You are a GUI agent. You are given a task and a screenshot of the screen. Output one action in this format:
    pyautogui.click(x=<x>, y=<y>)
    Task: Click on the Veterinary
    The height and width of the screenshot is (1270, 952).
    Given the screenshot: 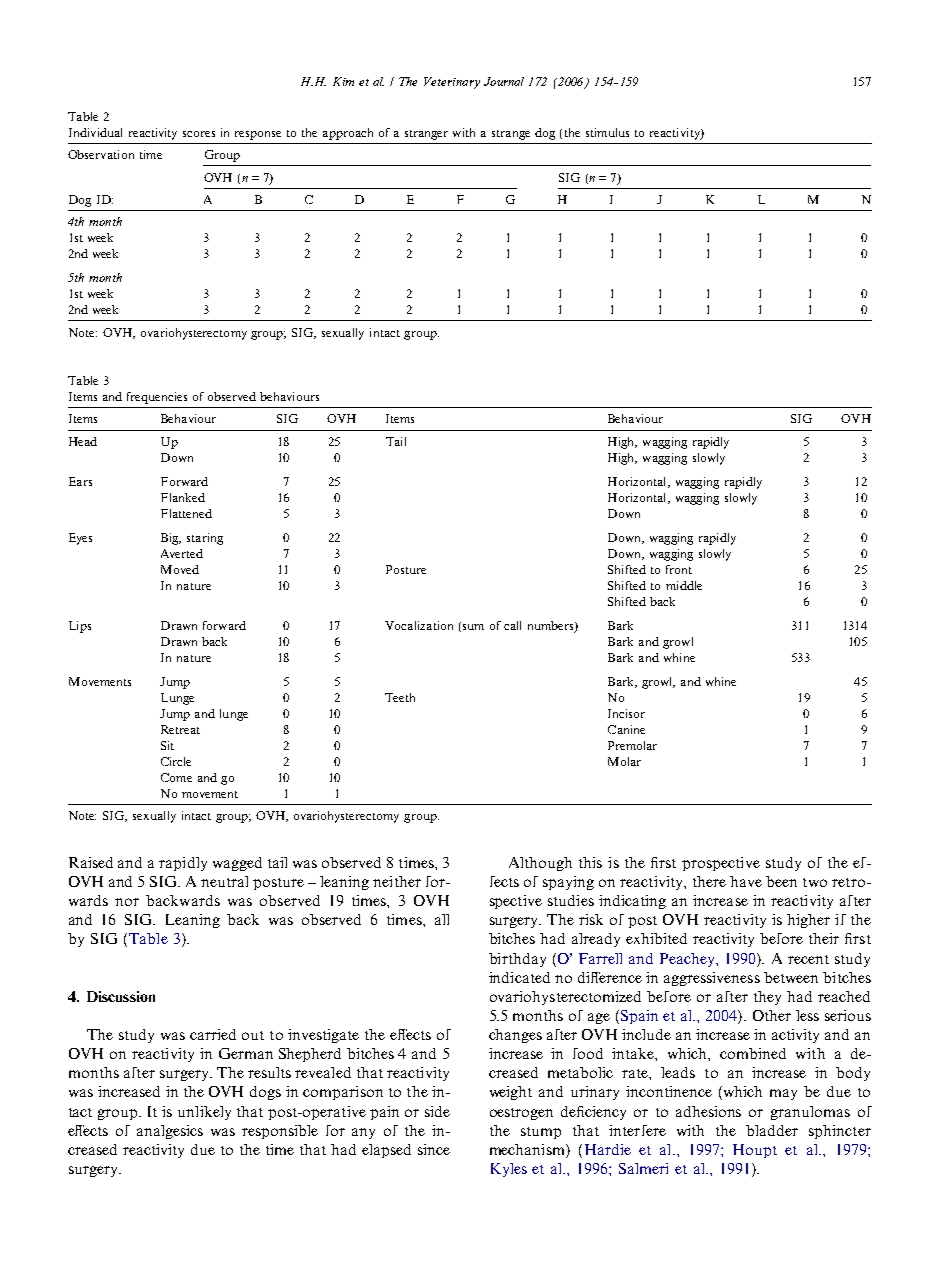 What is the action you would take?
    pyautogui.click(x=452, y=83)
